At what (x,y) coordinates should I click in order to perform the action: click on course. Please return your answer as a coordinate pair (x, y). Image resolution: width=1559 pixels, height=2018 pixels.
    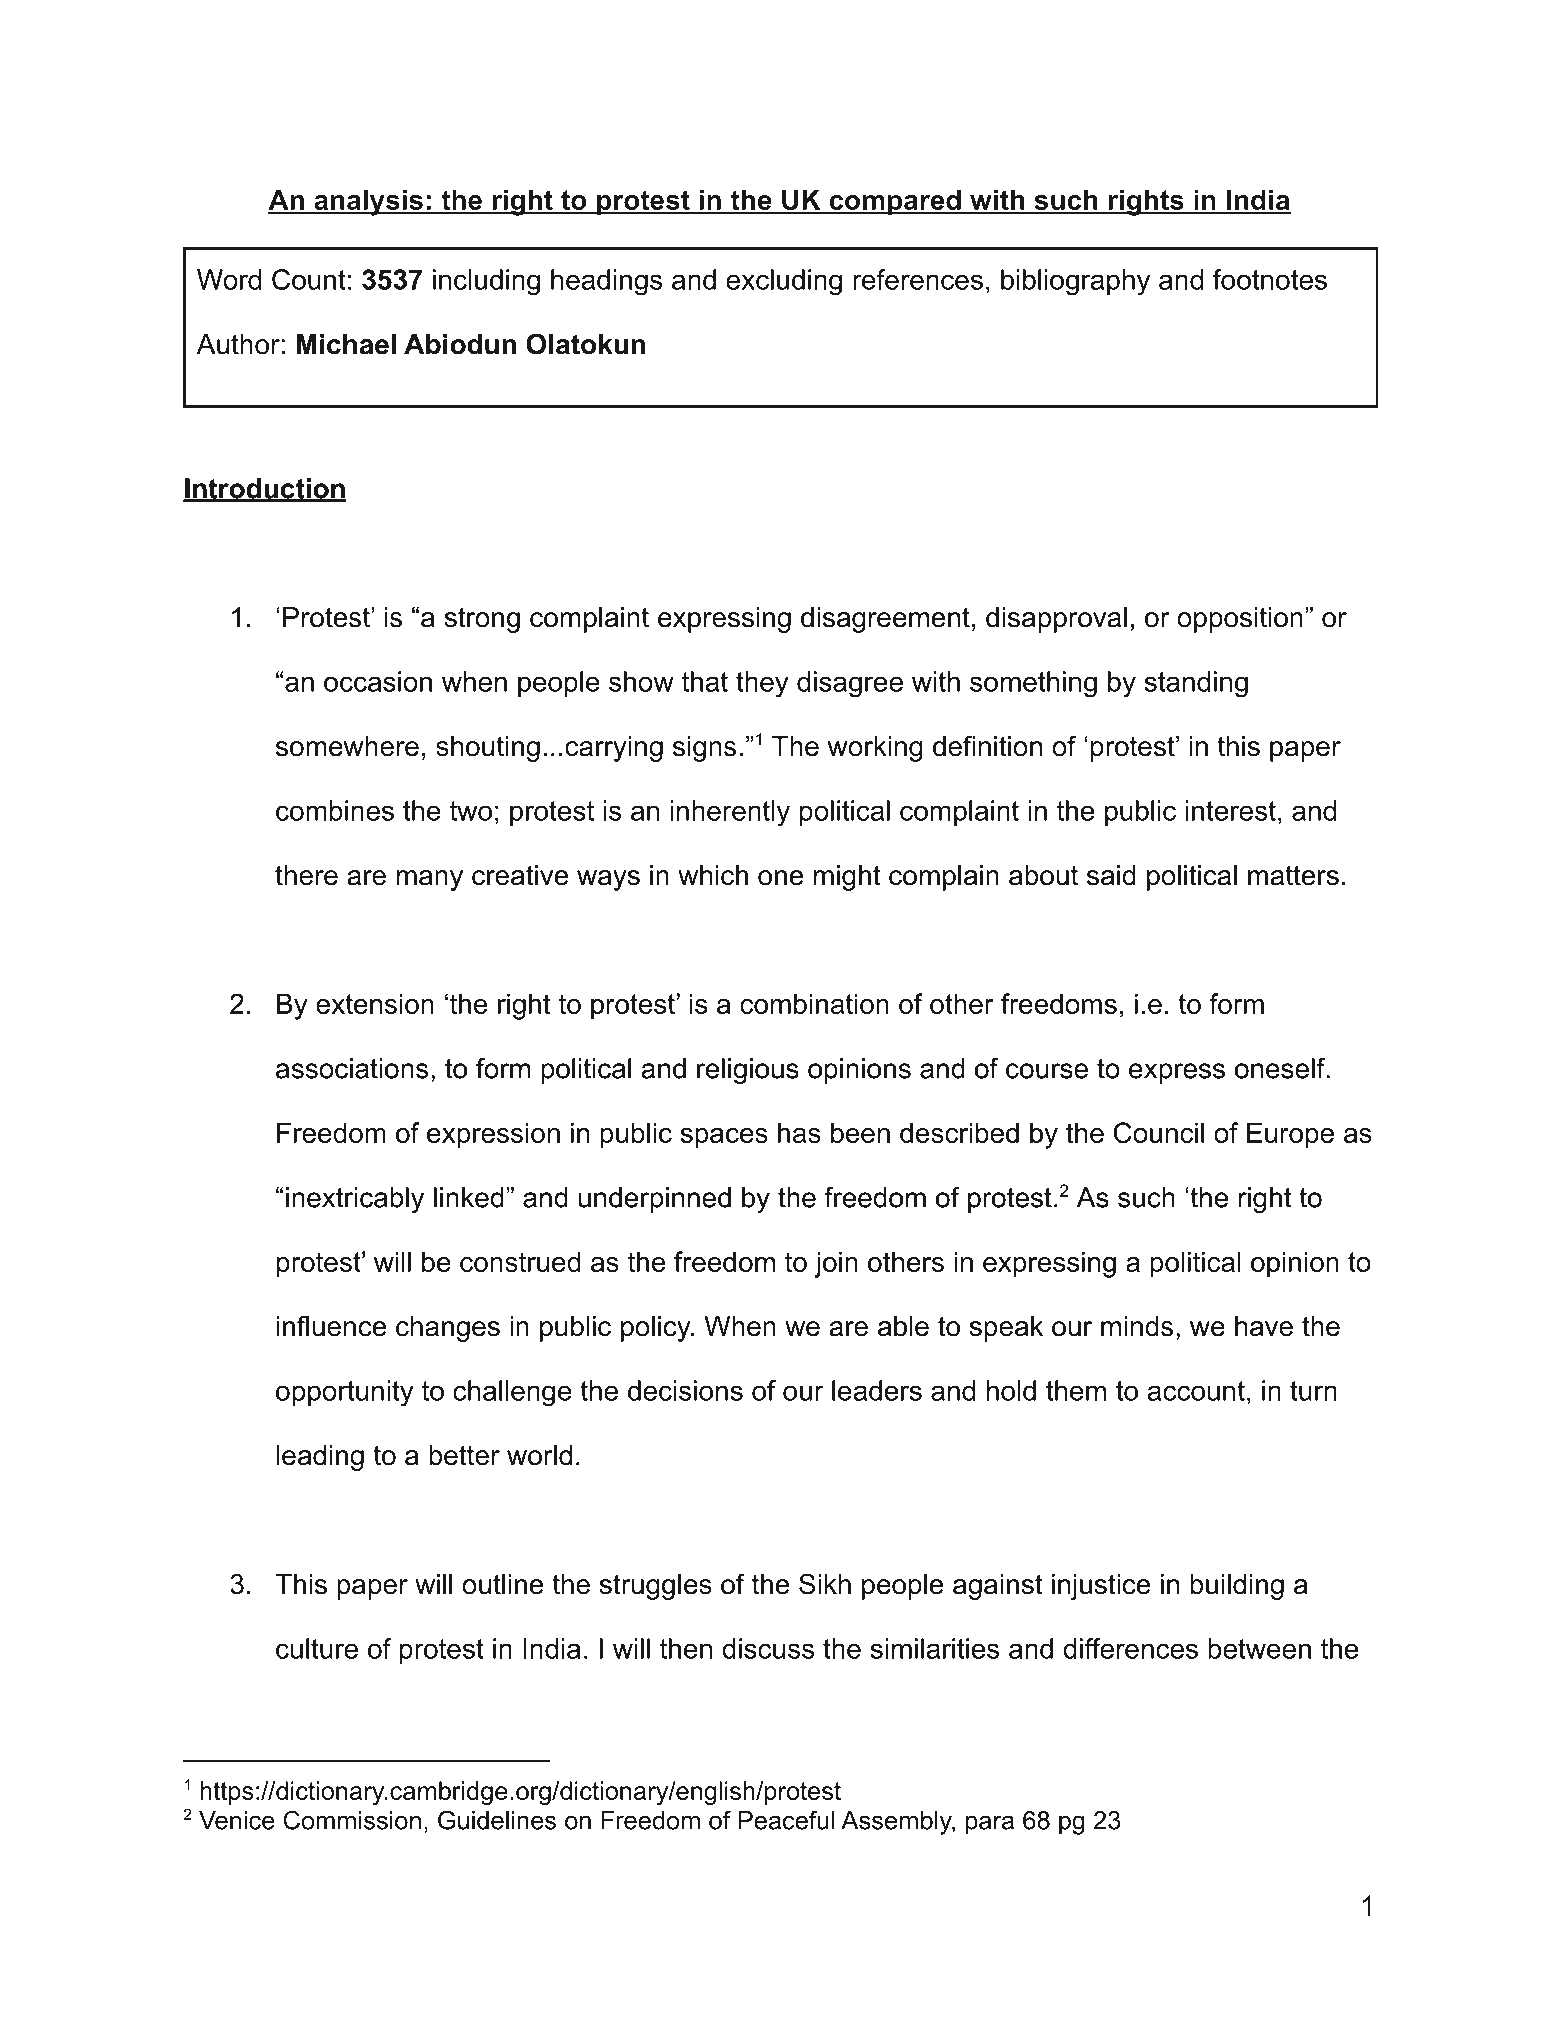
    Looking at the image, I should click on (1047, 1071).
